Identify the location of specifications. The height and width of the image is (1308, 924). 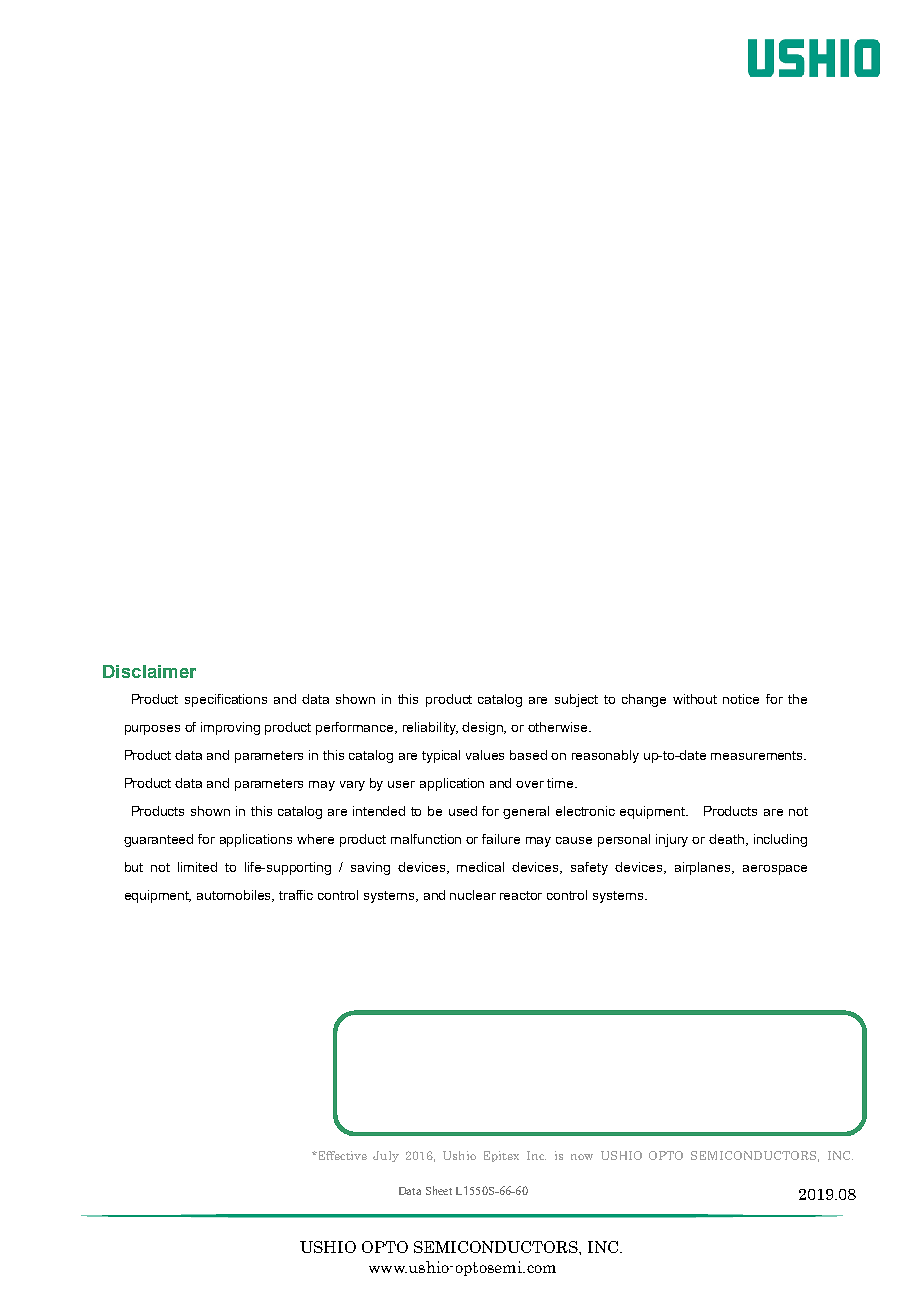
(226, 700).
